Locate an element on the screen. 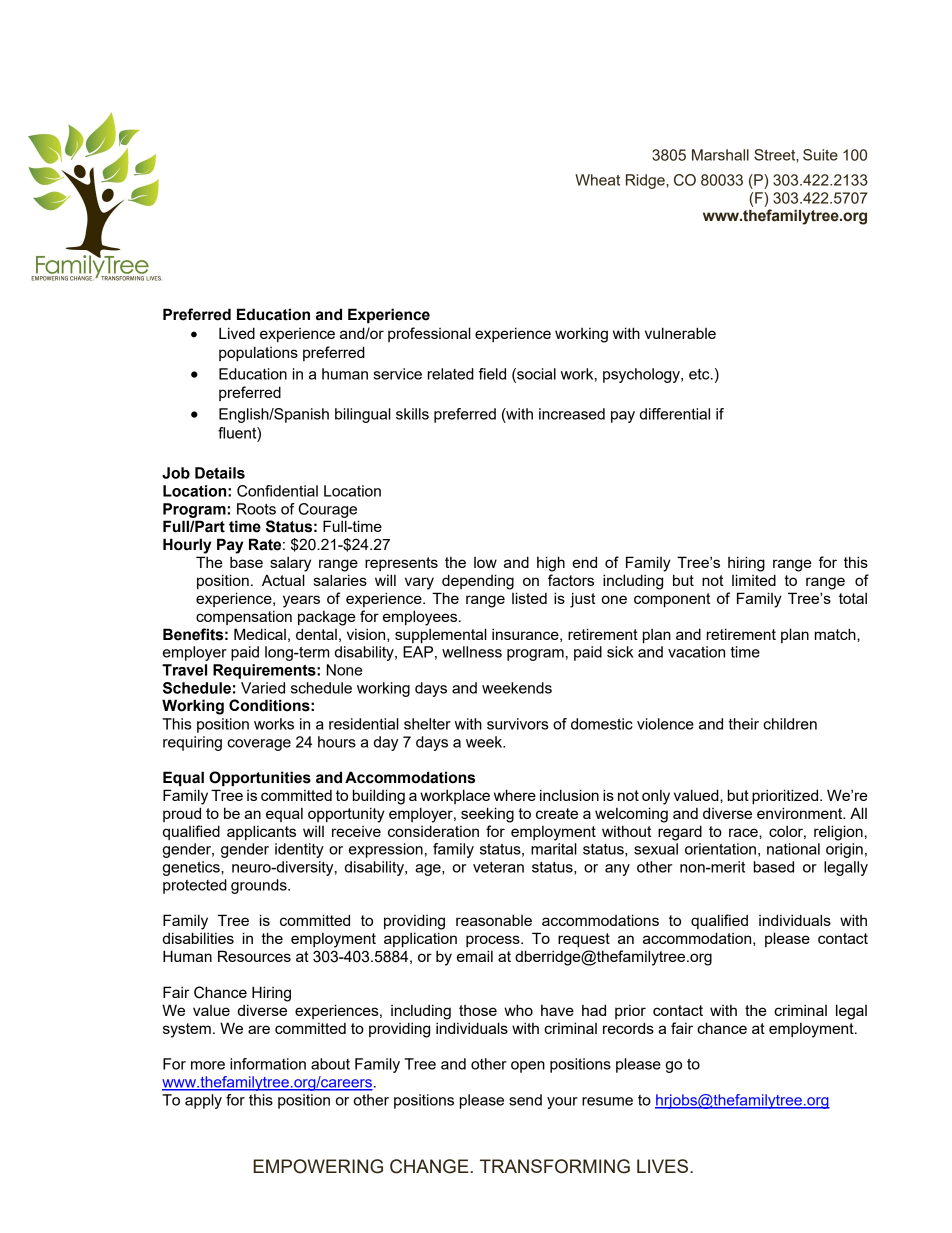  send is located at coordinates (525, 1100).
